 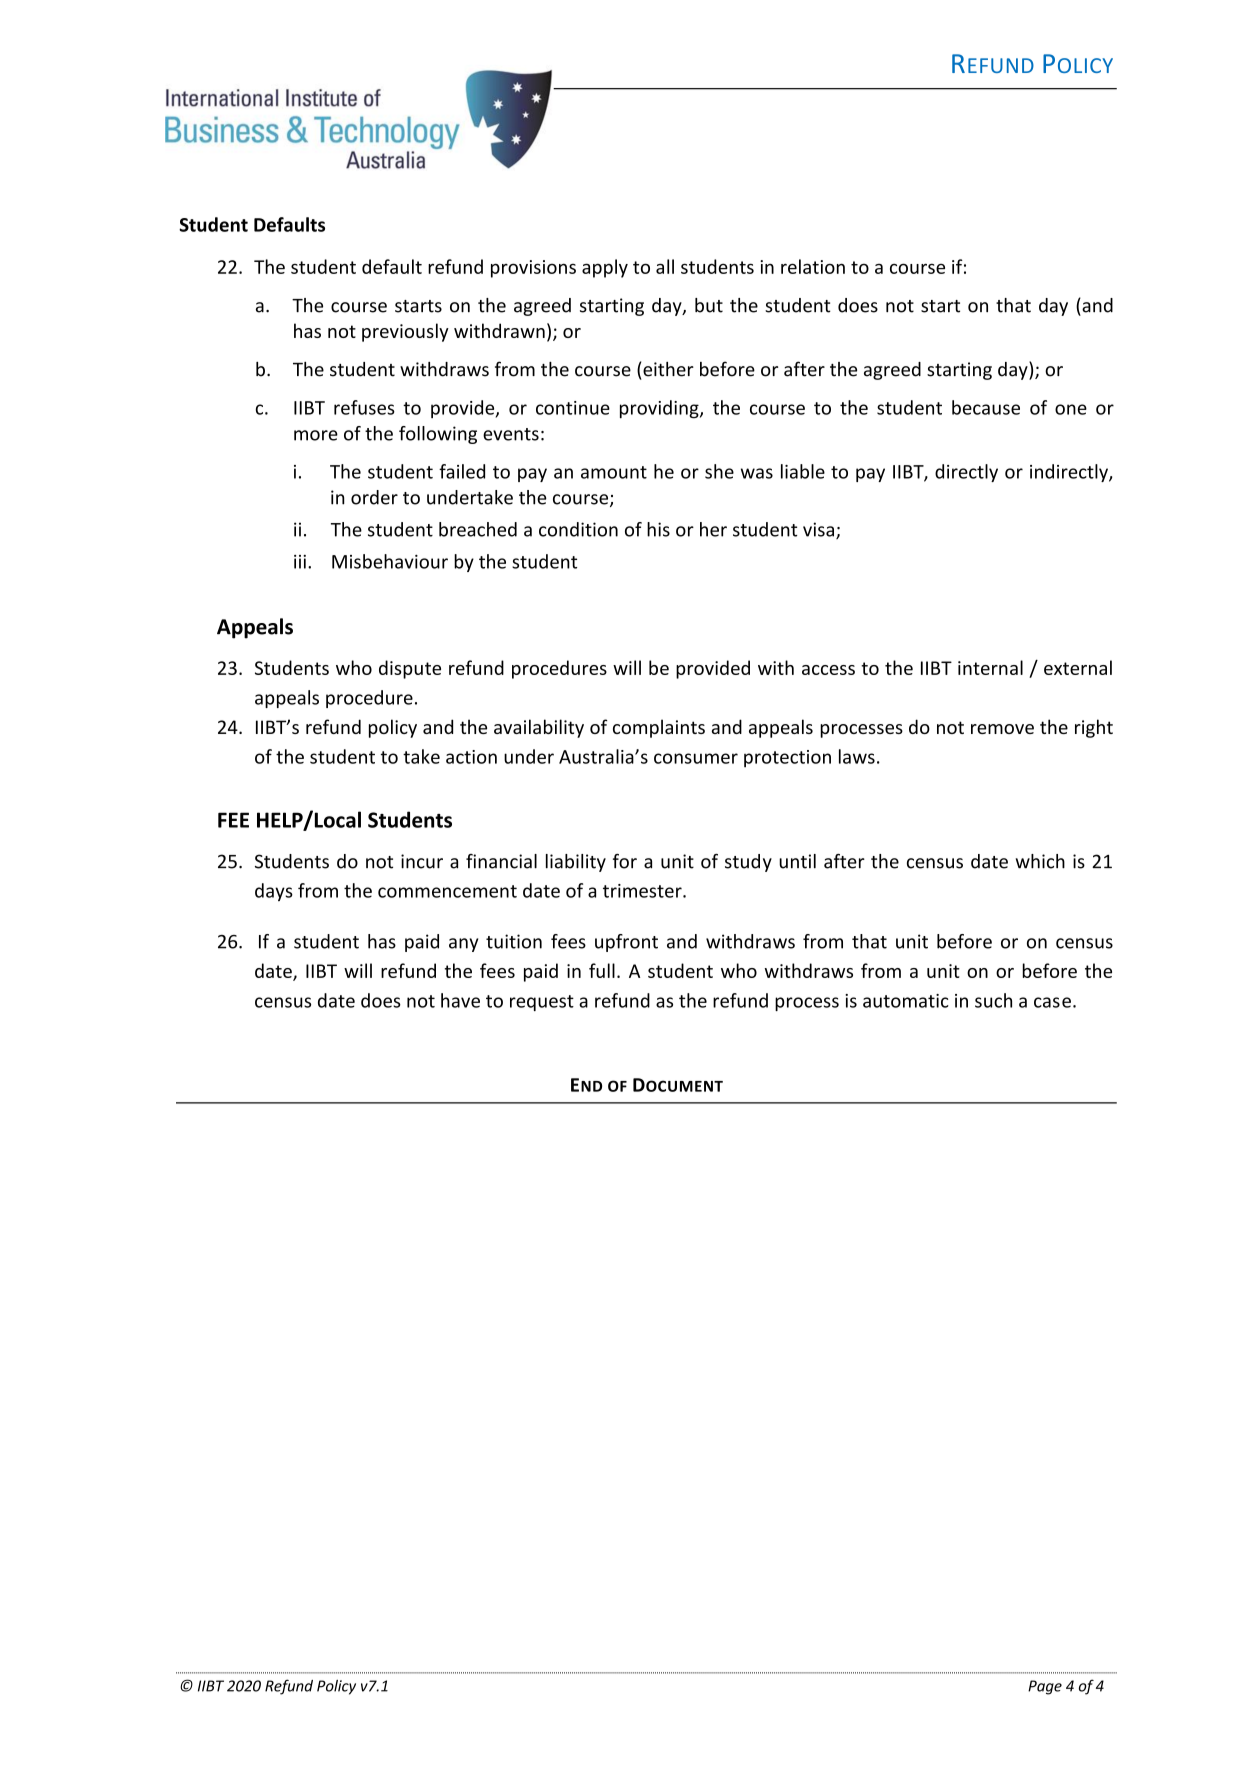 I want to click on because, so click(x=986, y=407).
